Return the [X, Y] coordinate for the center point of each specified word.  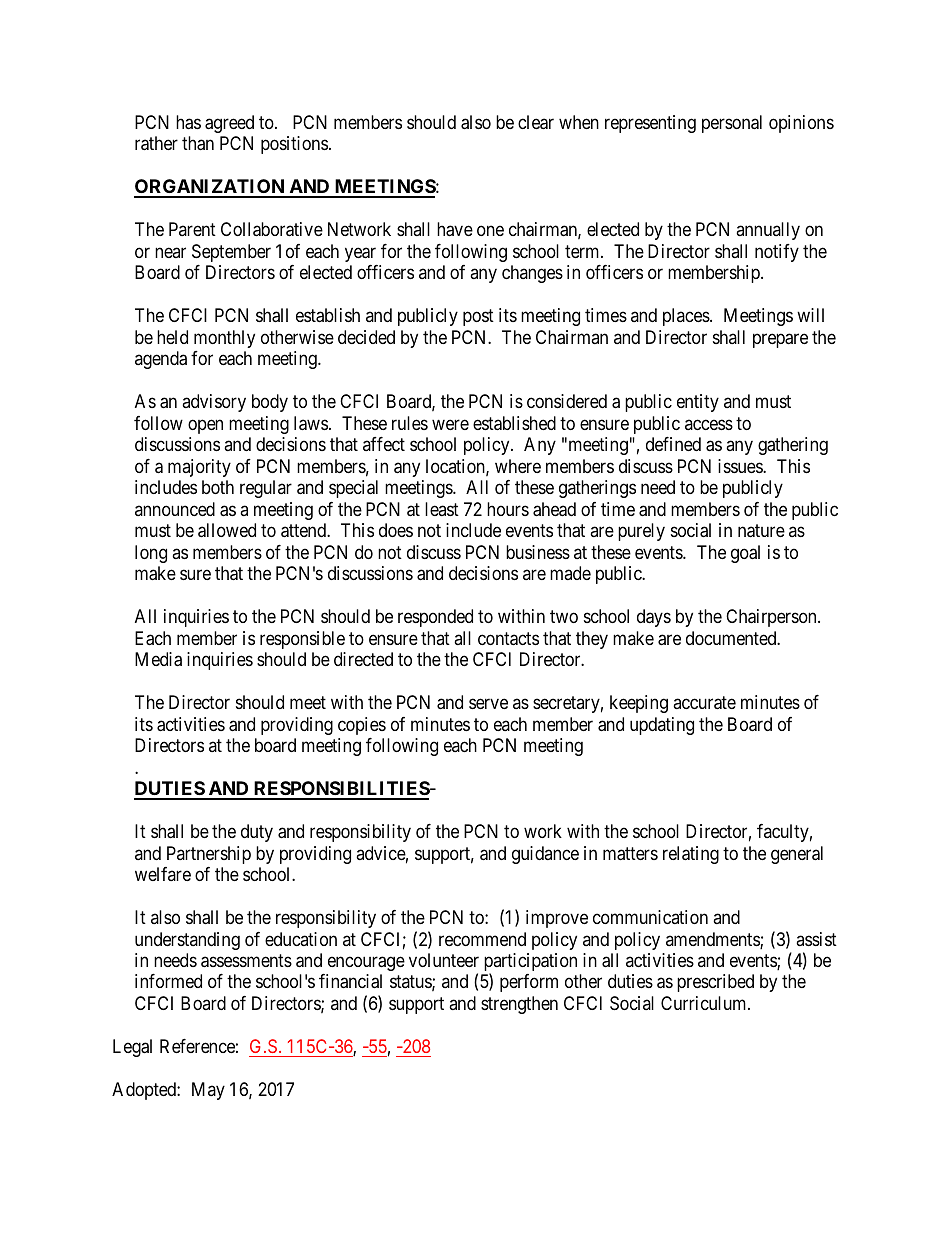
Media [158, 659]
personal [732, 124]
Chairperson [772, 618]
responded [435, 618]
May [208, 1091]
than [198, 143]
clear [536, 122]
